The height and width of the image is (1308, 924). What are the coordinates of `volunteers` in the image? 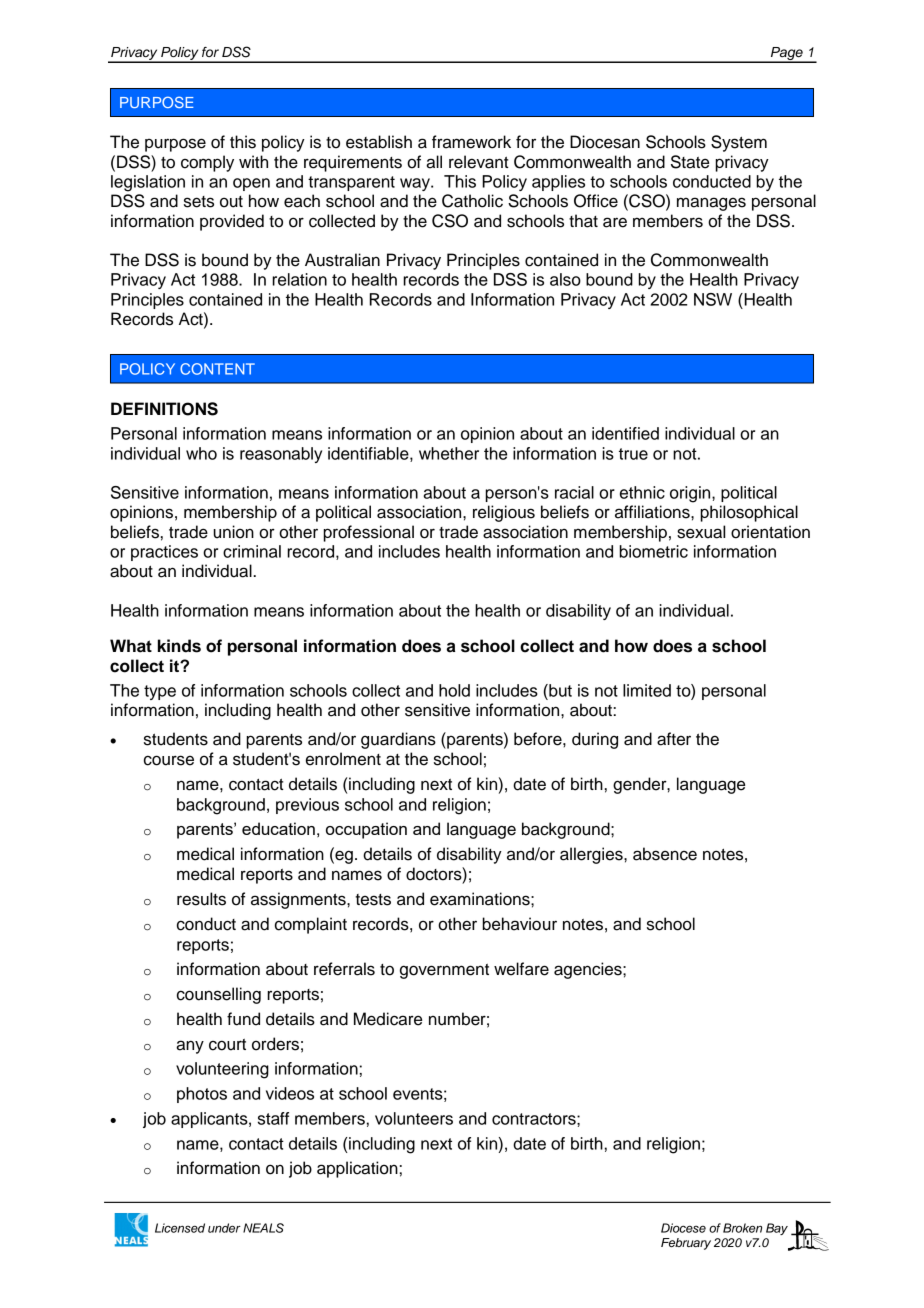 It's located at (414, 1118).
